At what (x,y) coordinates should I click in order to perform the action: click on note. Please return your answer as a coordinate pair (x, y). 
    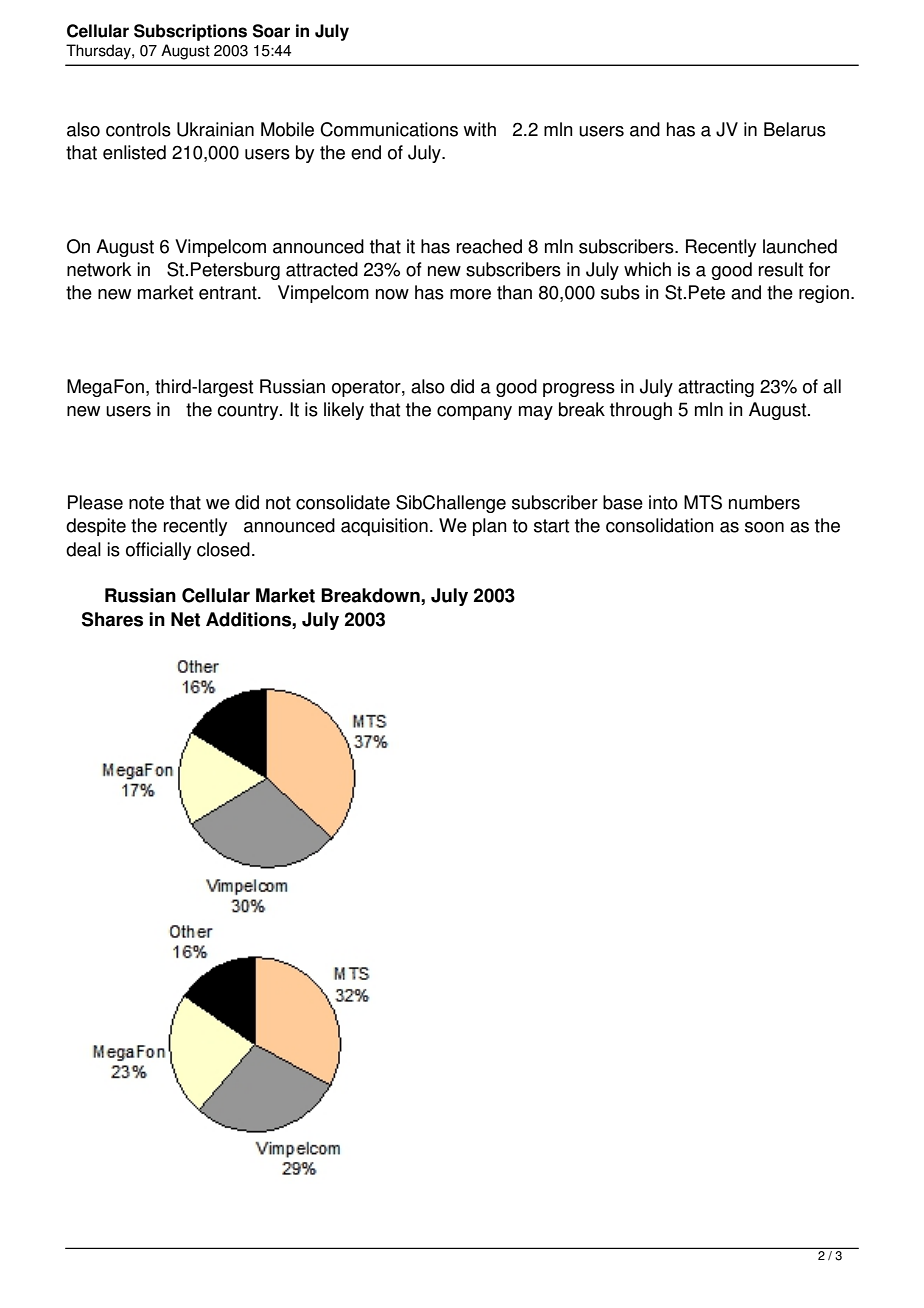
    Looking at the image, I should click on (146, 503).
